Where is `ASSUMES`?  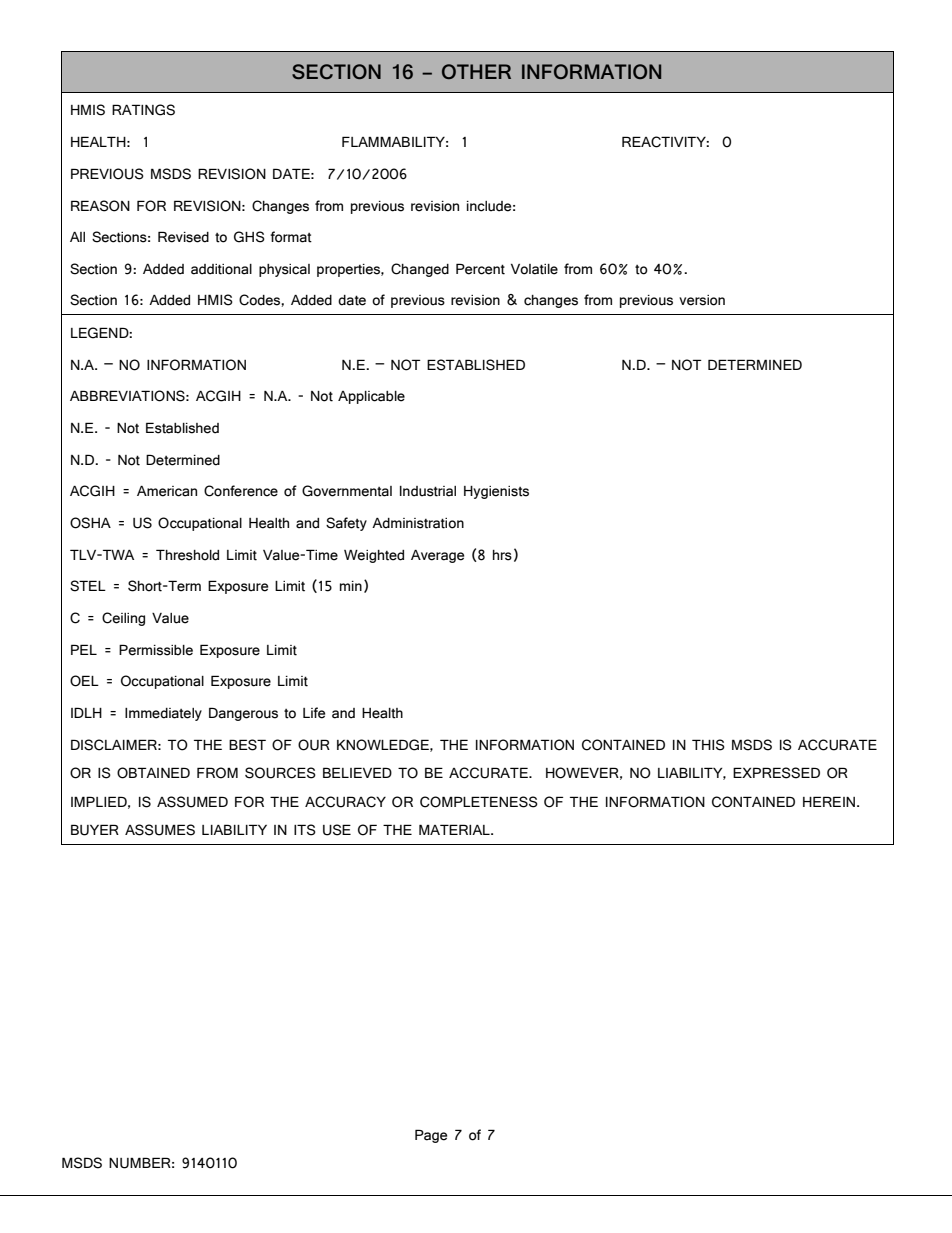
ASSUMES is located at coordinates (160, 830).
